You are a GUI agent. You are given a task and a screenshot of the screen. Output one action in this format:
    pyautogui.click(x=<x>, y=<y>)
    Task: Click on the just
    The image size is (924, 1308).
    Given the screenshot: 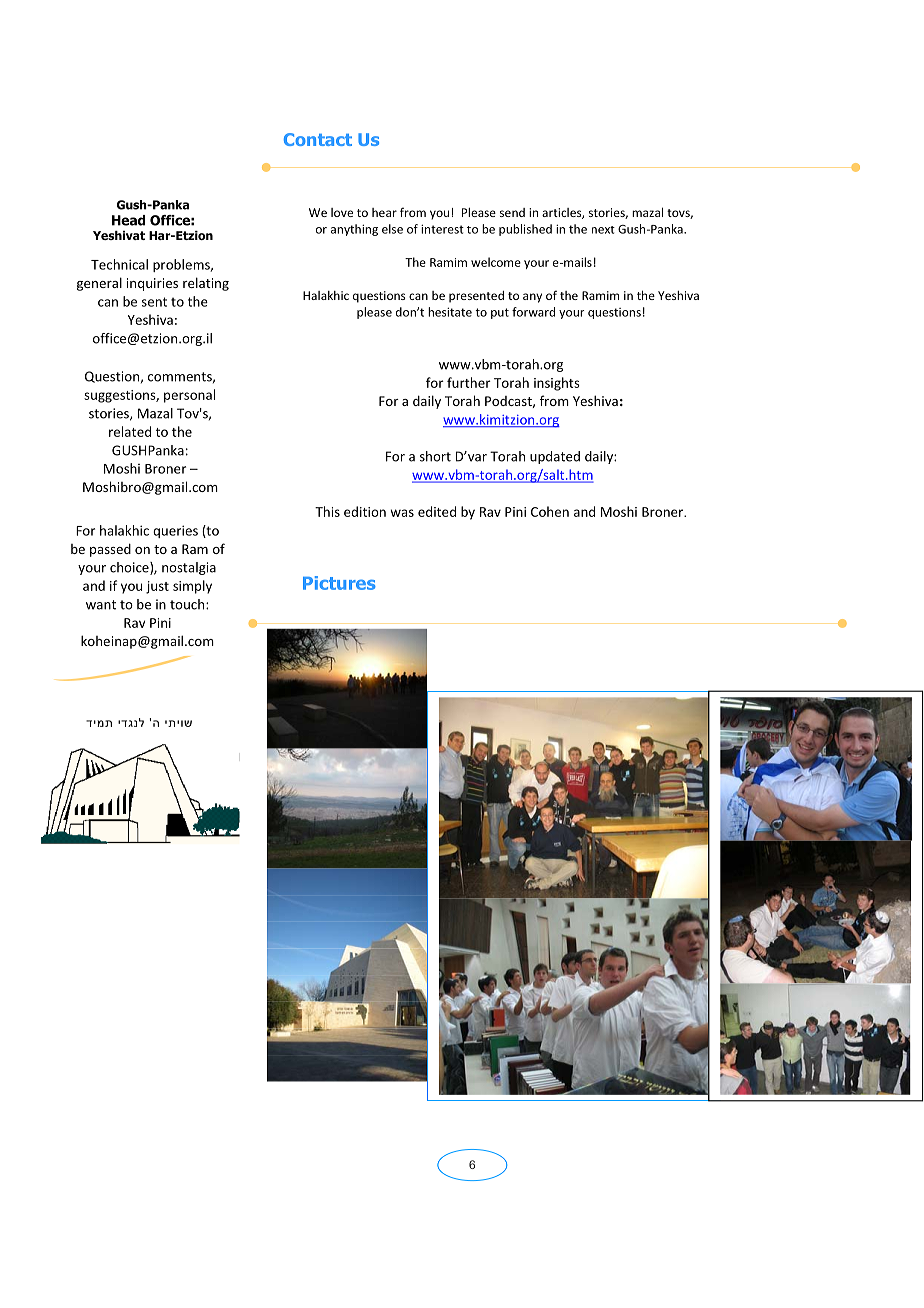 What is the action you would take?
    pyautogui.click(x=157, y=587)
